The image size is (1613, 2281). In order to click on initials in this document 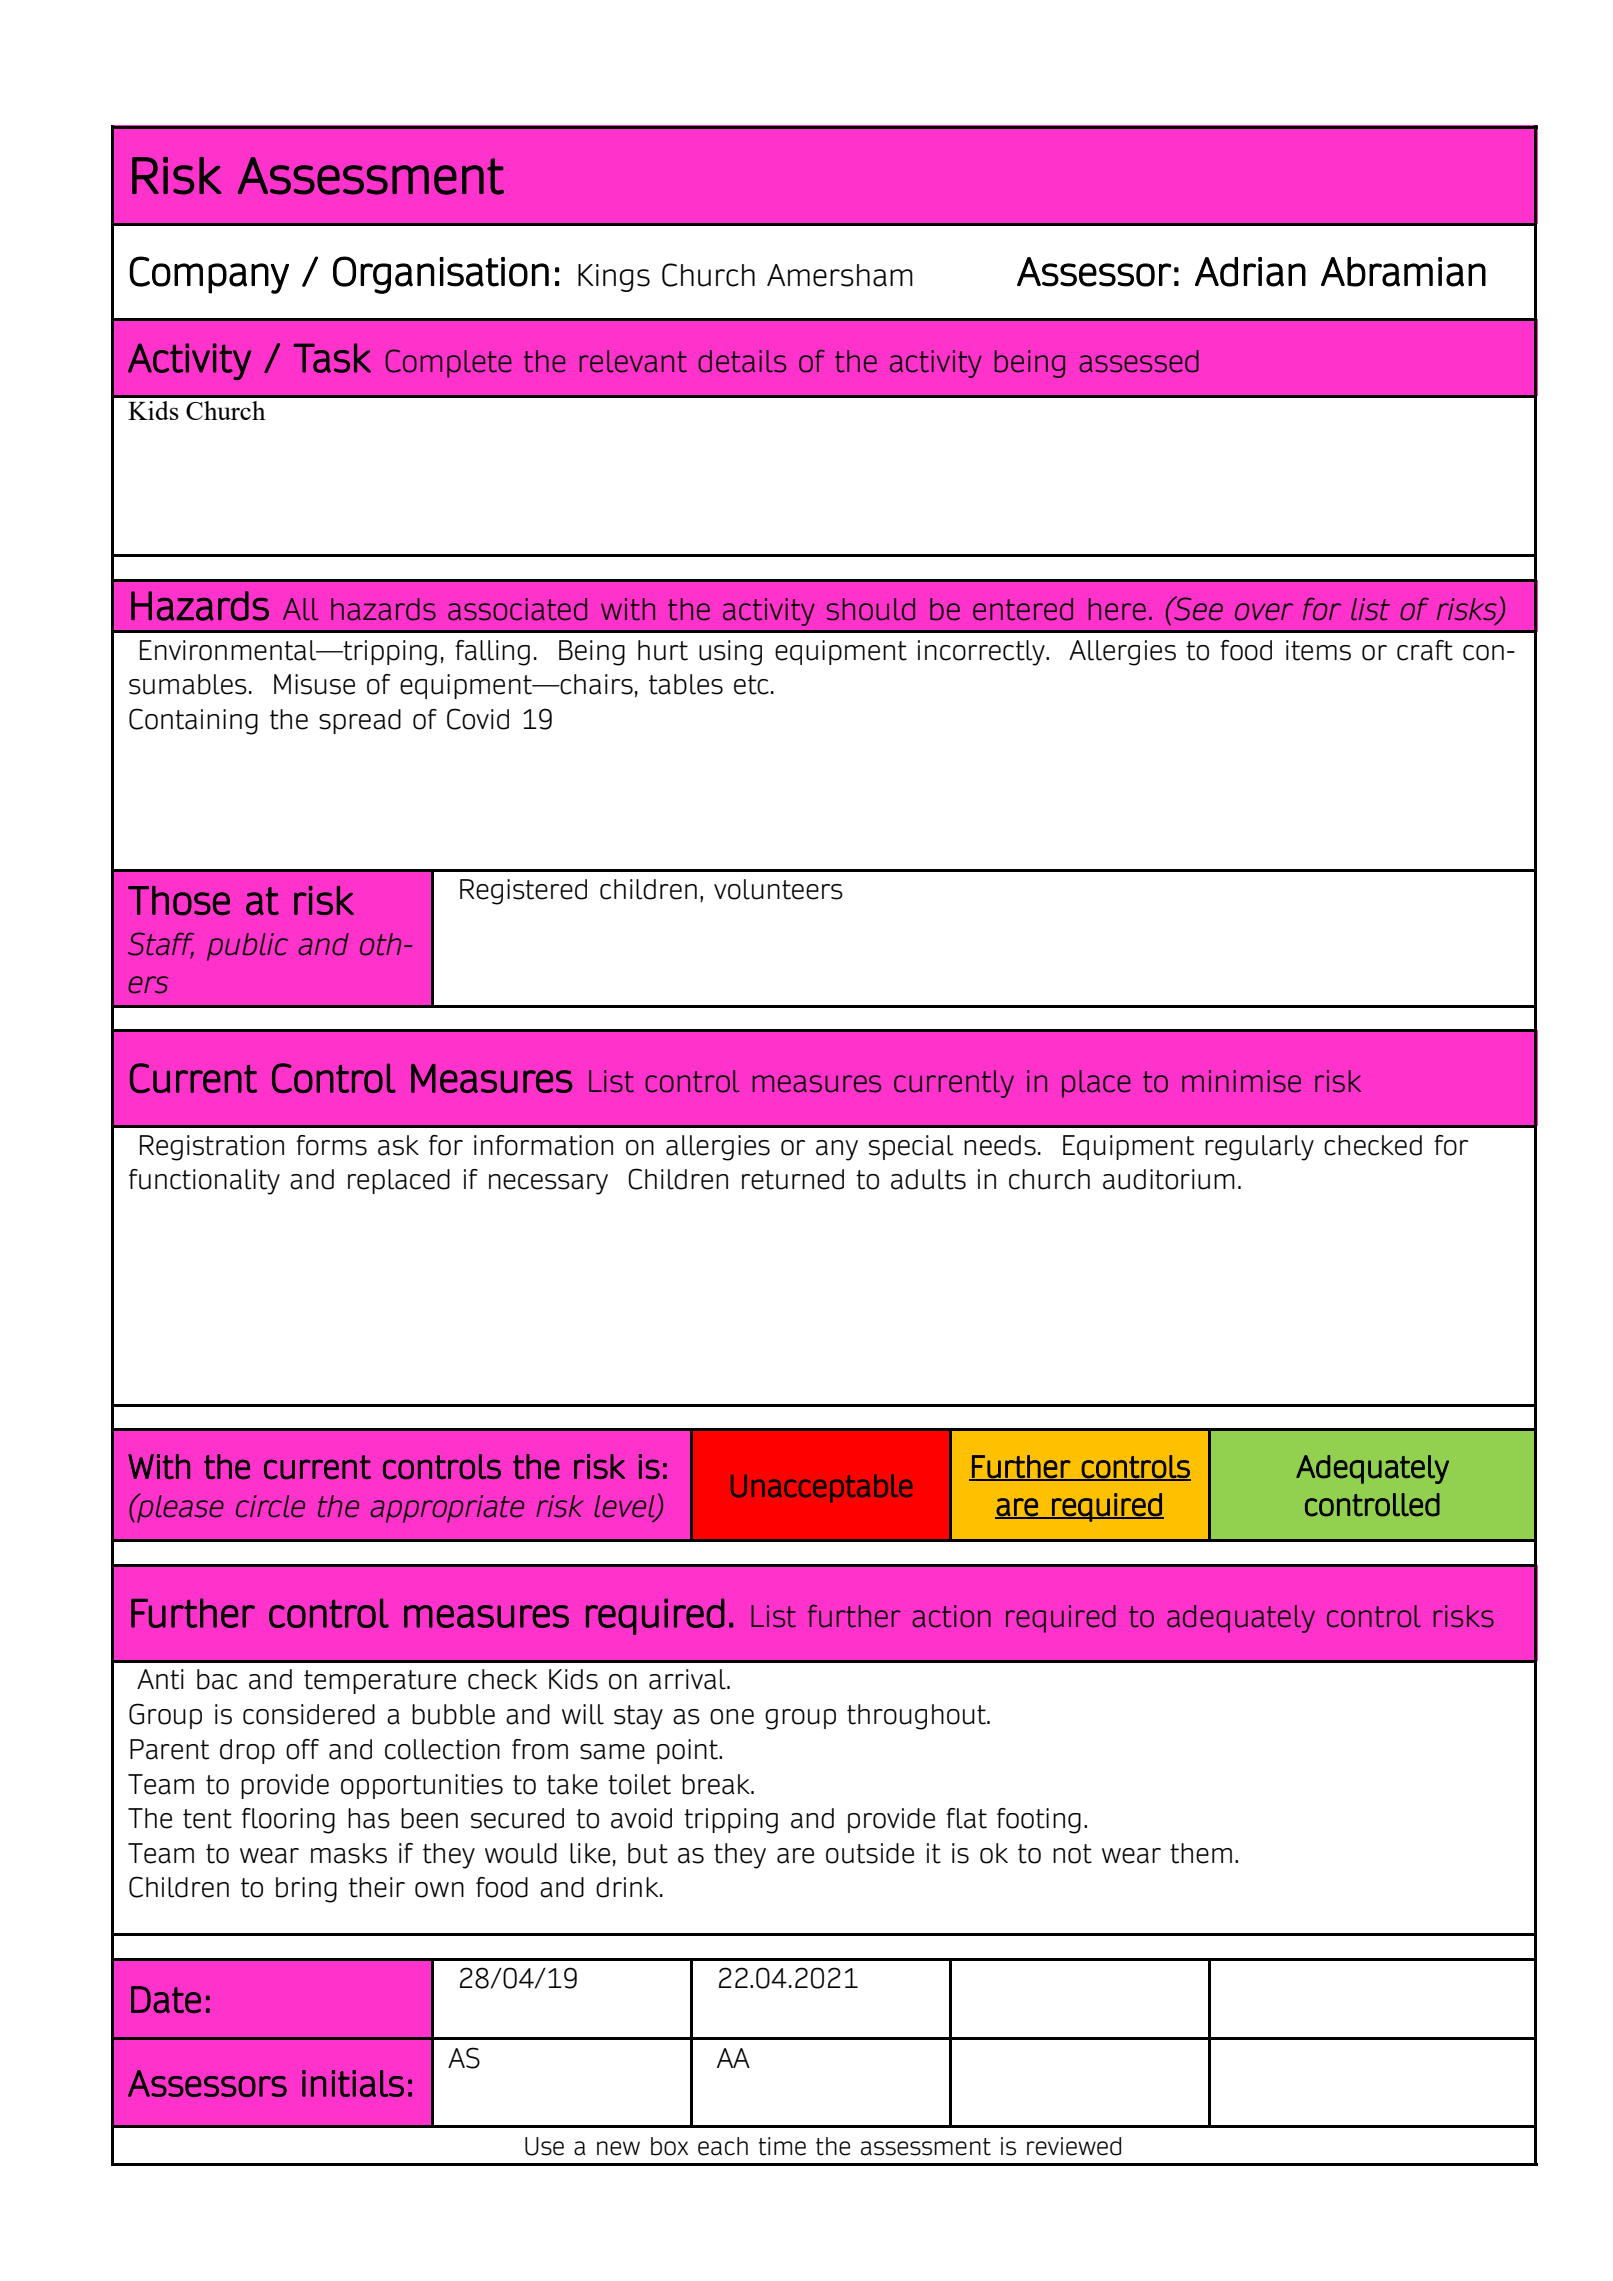, I will do `click(353, 2083)`.
